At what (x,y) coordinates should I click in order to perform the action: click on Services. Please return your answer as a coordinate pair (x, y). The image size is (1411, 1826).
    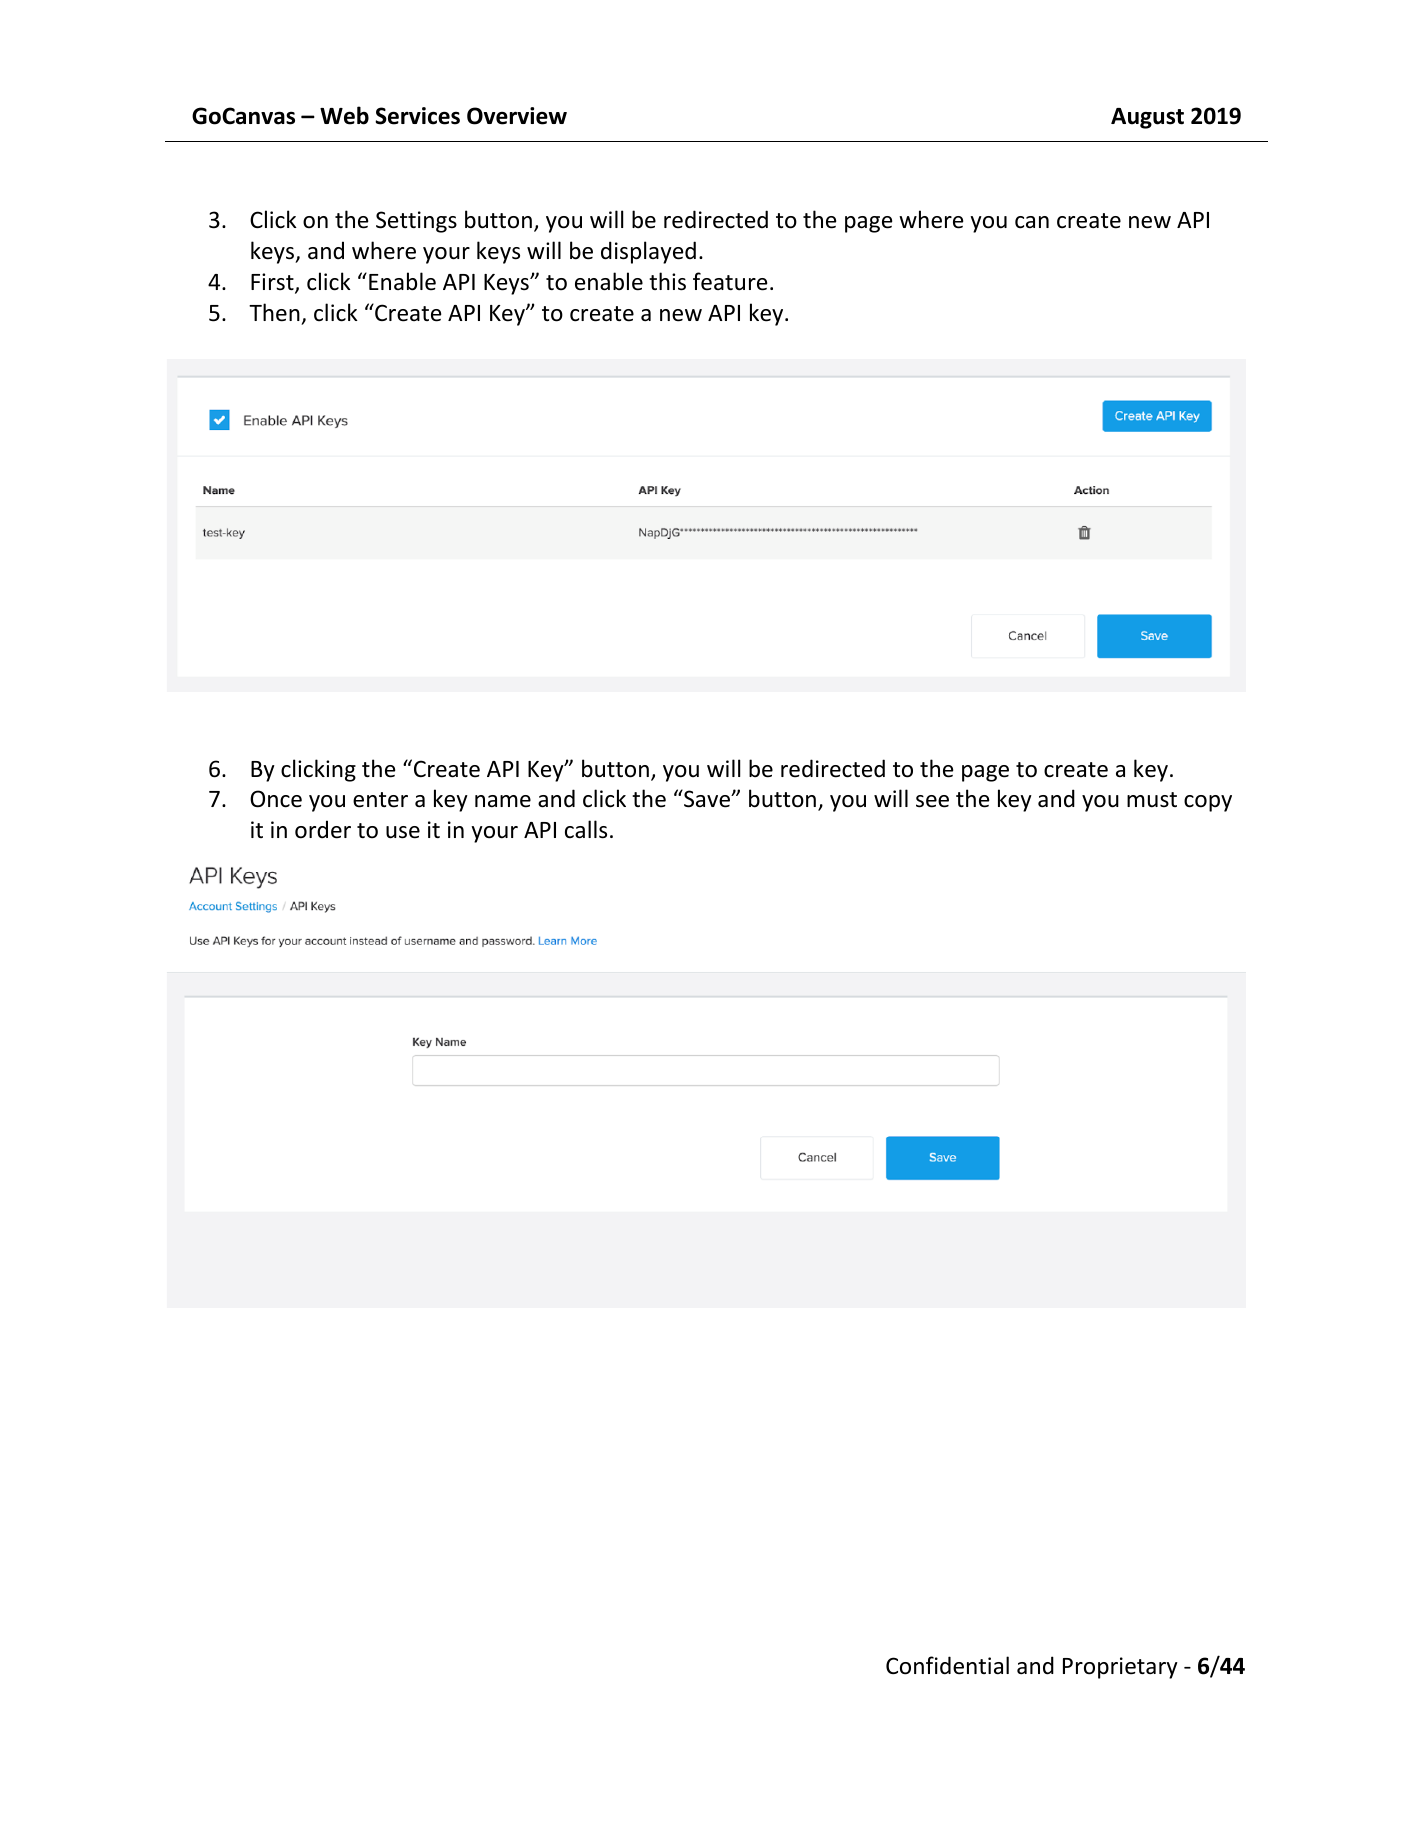
    Looking at the image, I should click on (417, 116).
